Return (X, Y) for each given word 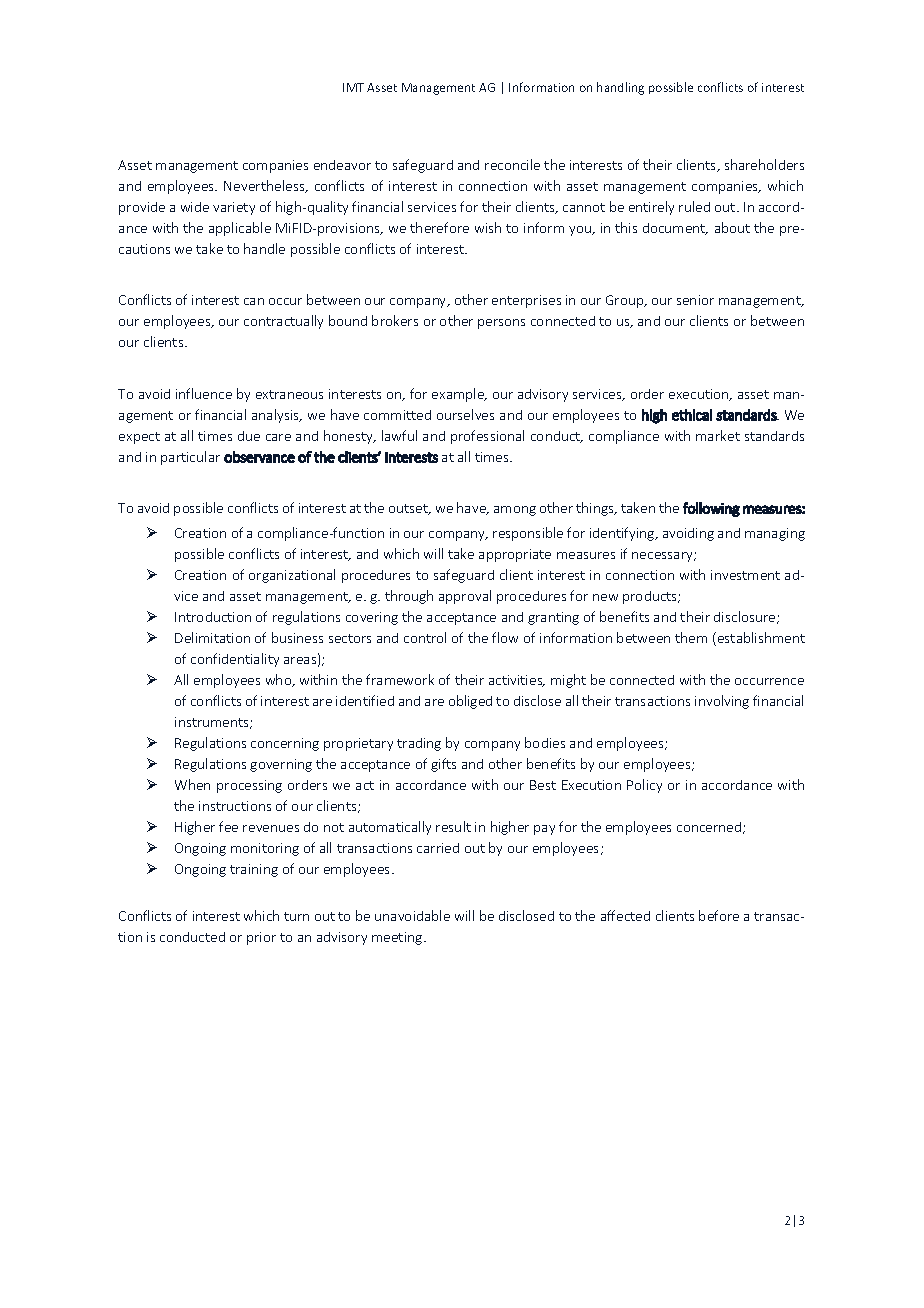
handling (620, 88)
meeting (398, 938)
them (691, 637)
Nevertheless (265, 186)
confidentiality (235, 660)
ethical (692, 415)
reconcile (512, 164)
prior (261, 938)
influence (204, 393)
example (459, 395)
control (425, 637)
